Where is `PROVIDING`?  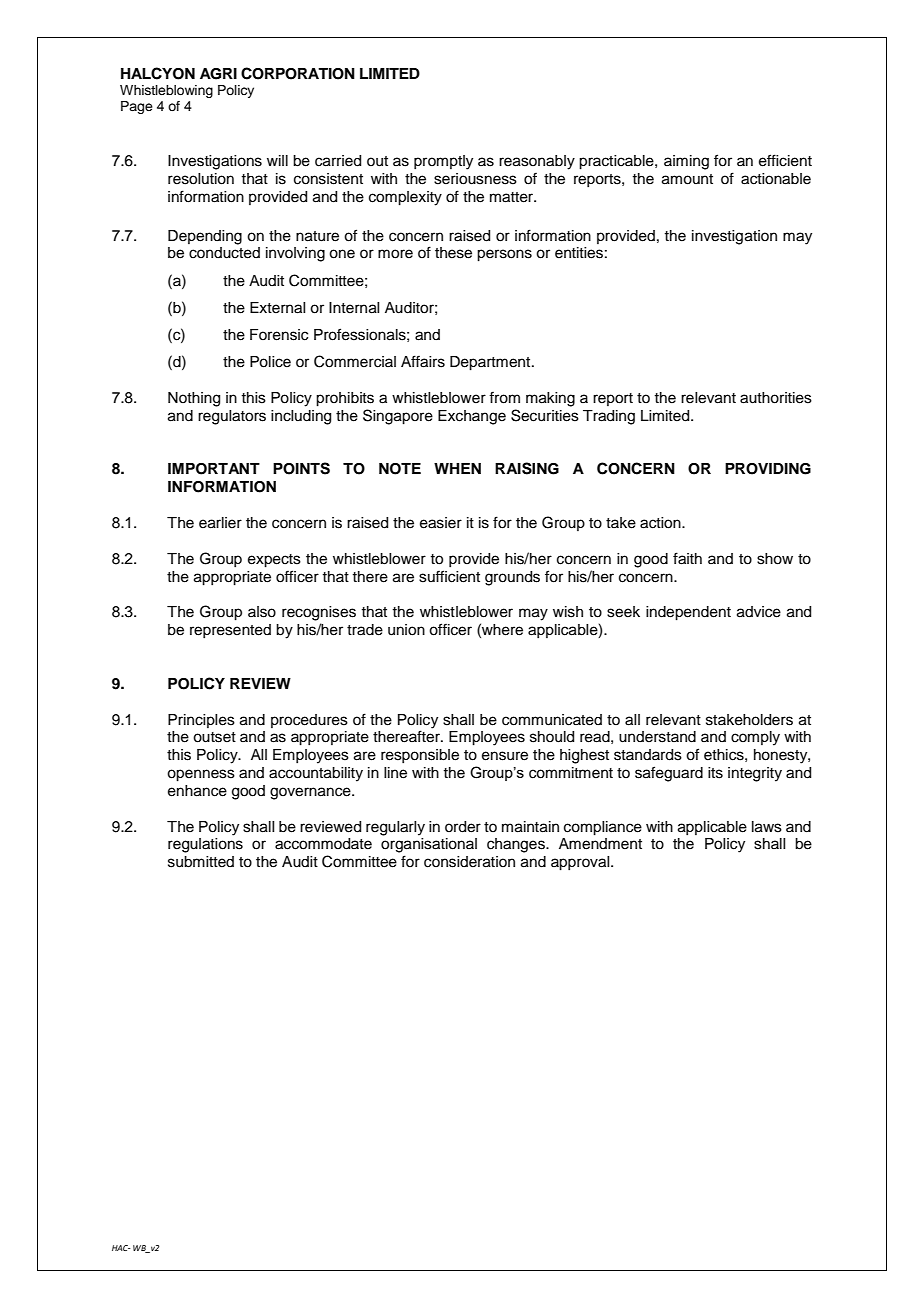
PROVIDING is located at coordinates (768, 469).
